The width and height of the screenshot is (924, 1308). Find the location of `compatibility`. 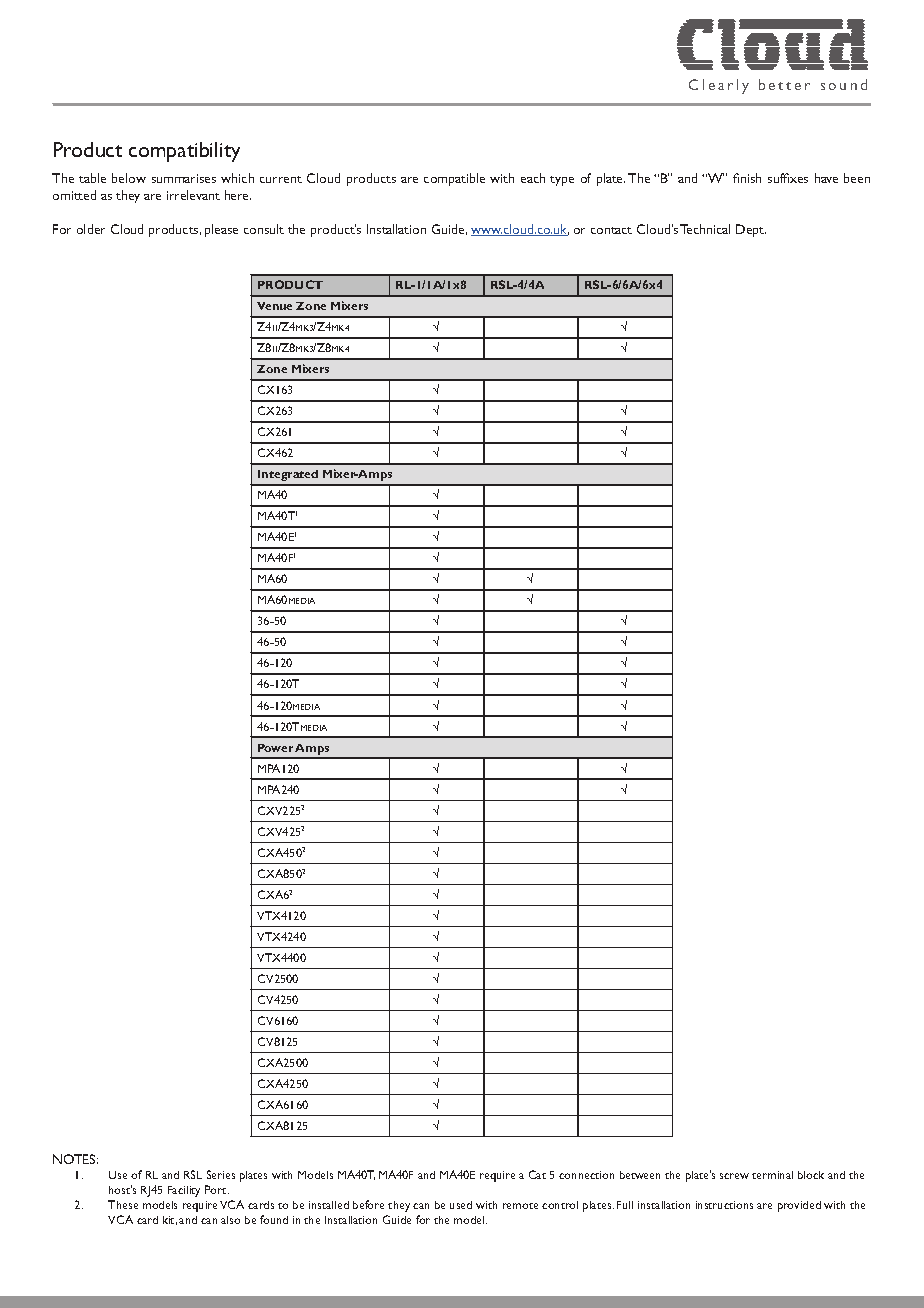

compatibility is located at coordinates (184, 152).
